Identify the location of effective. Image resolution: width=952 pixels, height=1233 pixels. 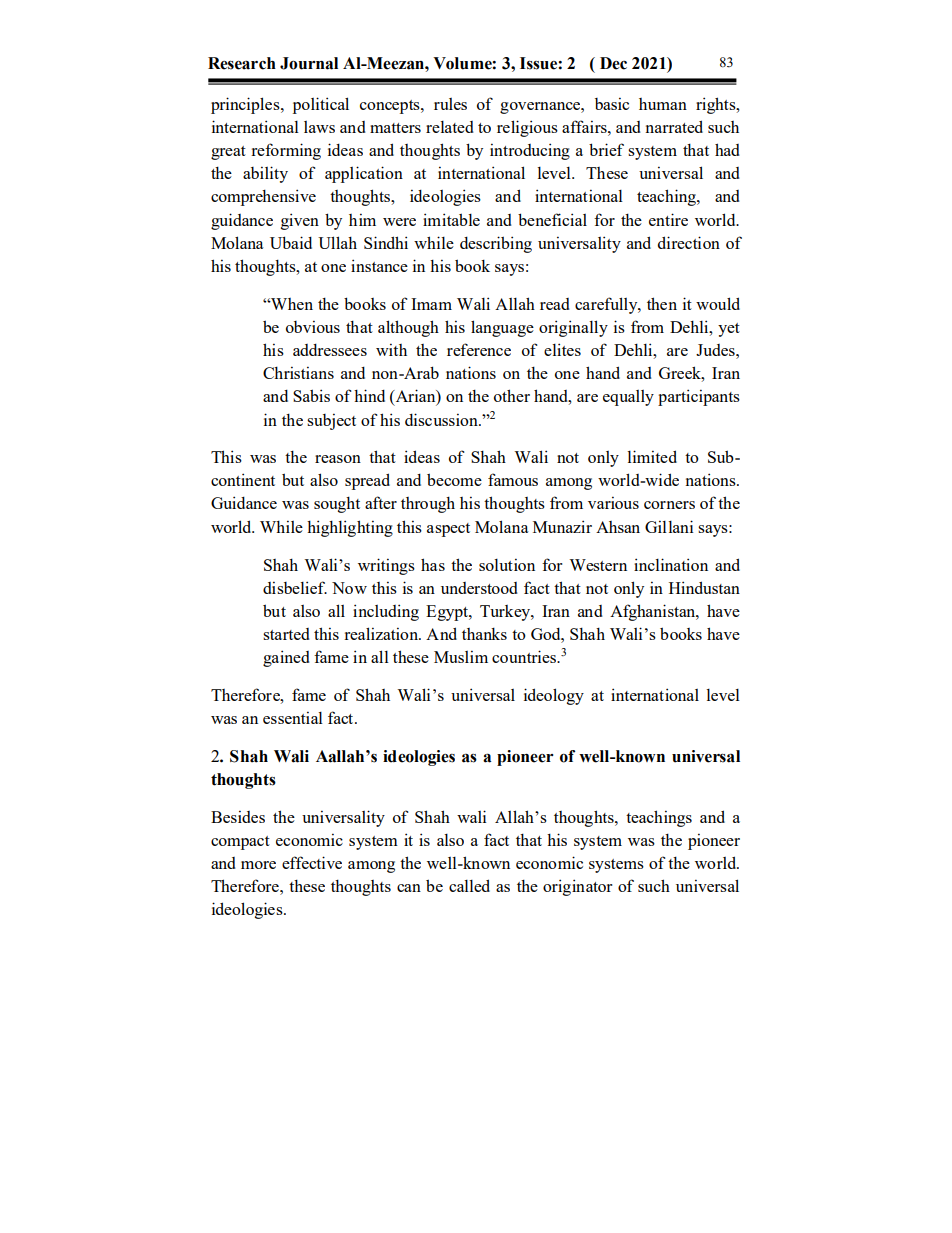
(312, 862).
